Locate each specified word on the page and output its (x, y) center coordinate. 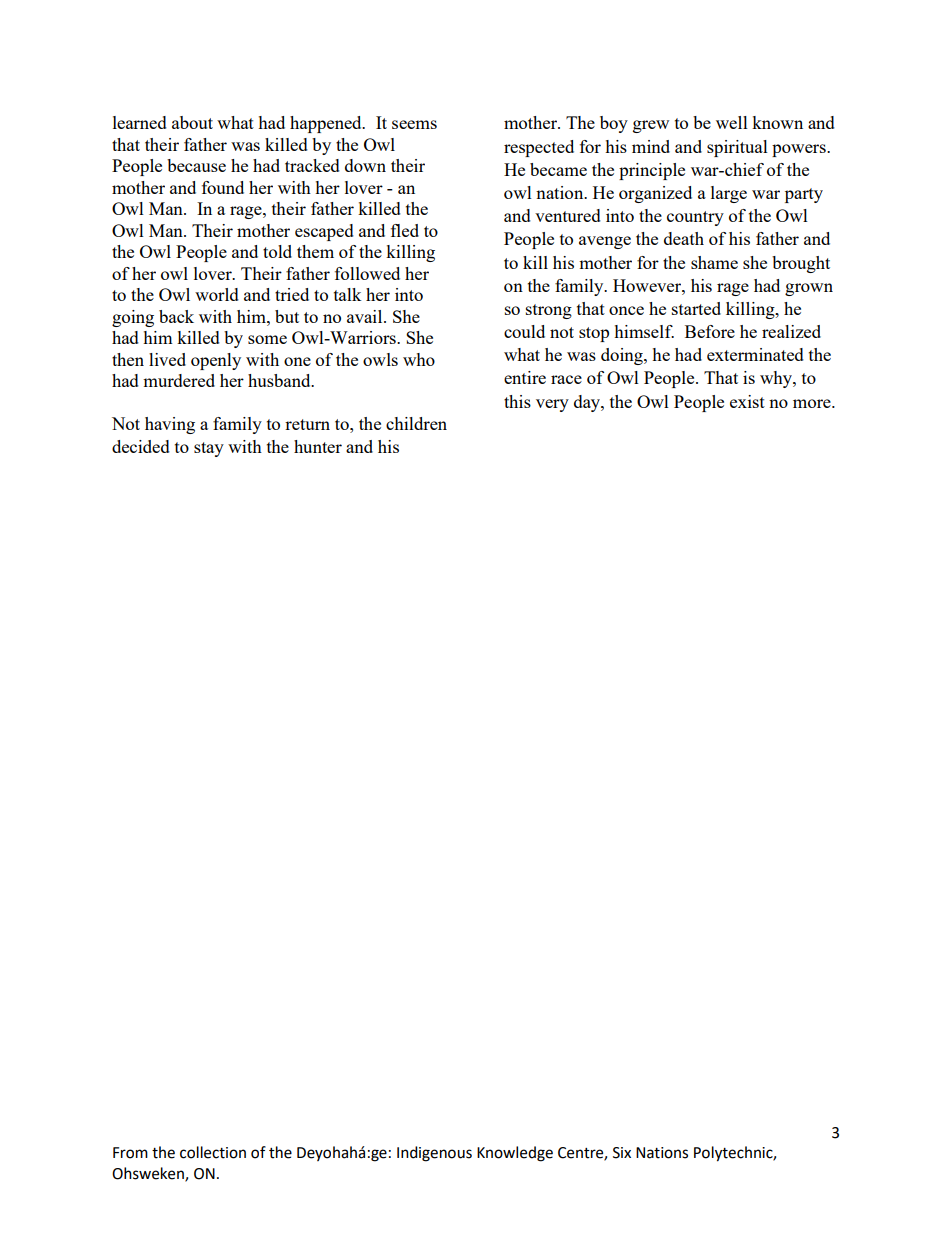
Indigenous (434, 1154)
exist (747, 401)
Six (622, 1153)
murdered (179, 380)
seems (414, 124)
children (416, 423)
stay (209, 449)
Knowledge (515, 1154)
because (196, 165)
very (552, 405)
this (517, 401)
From (130, 1153)
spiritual (737, 148)
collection (213, 1152)
